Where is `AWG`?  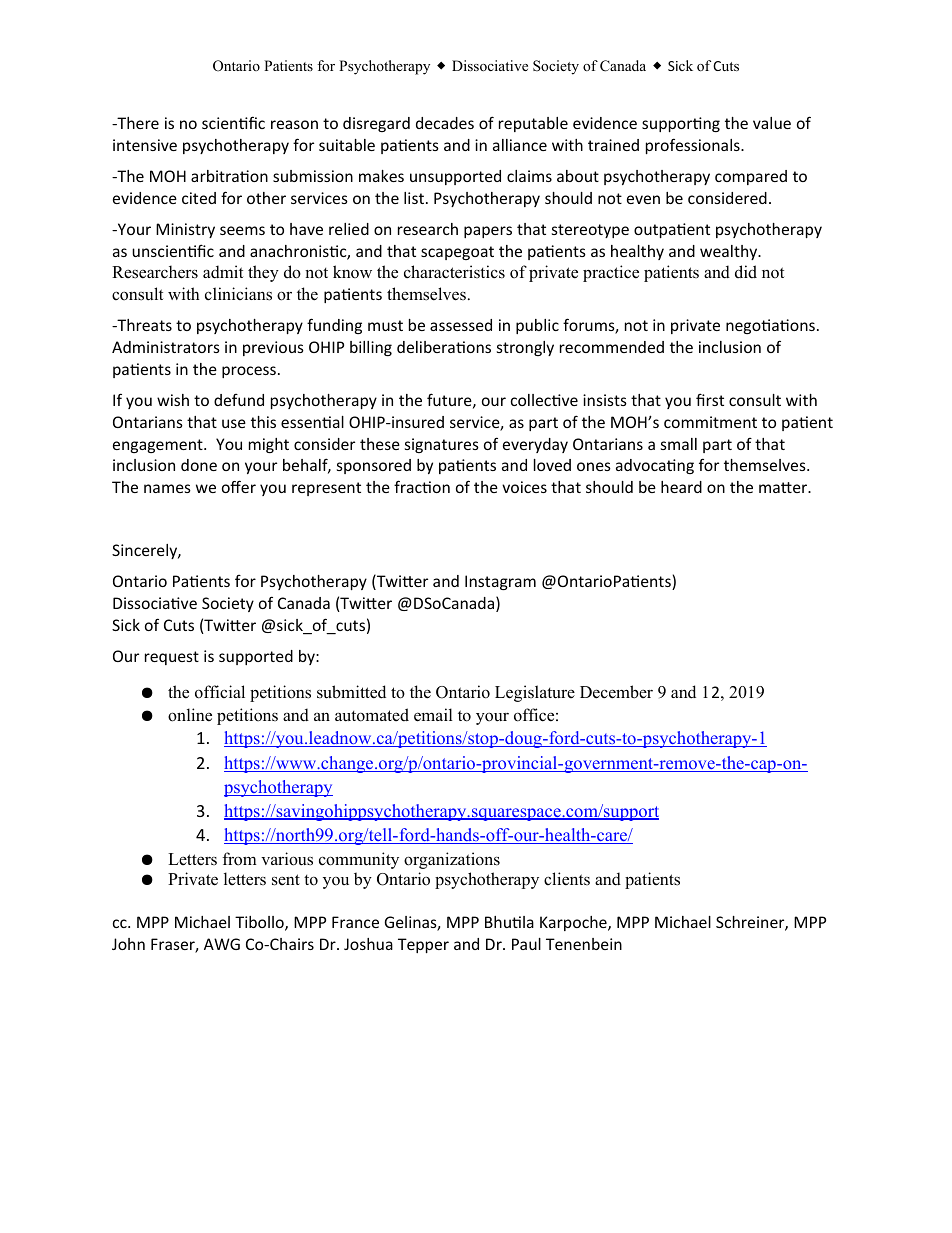
AWG is located at coordinates (222, 944).
